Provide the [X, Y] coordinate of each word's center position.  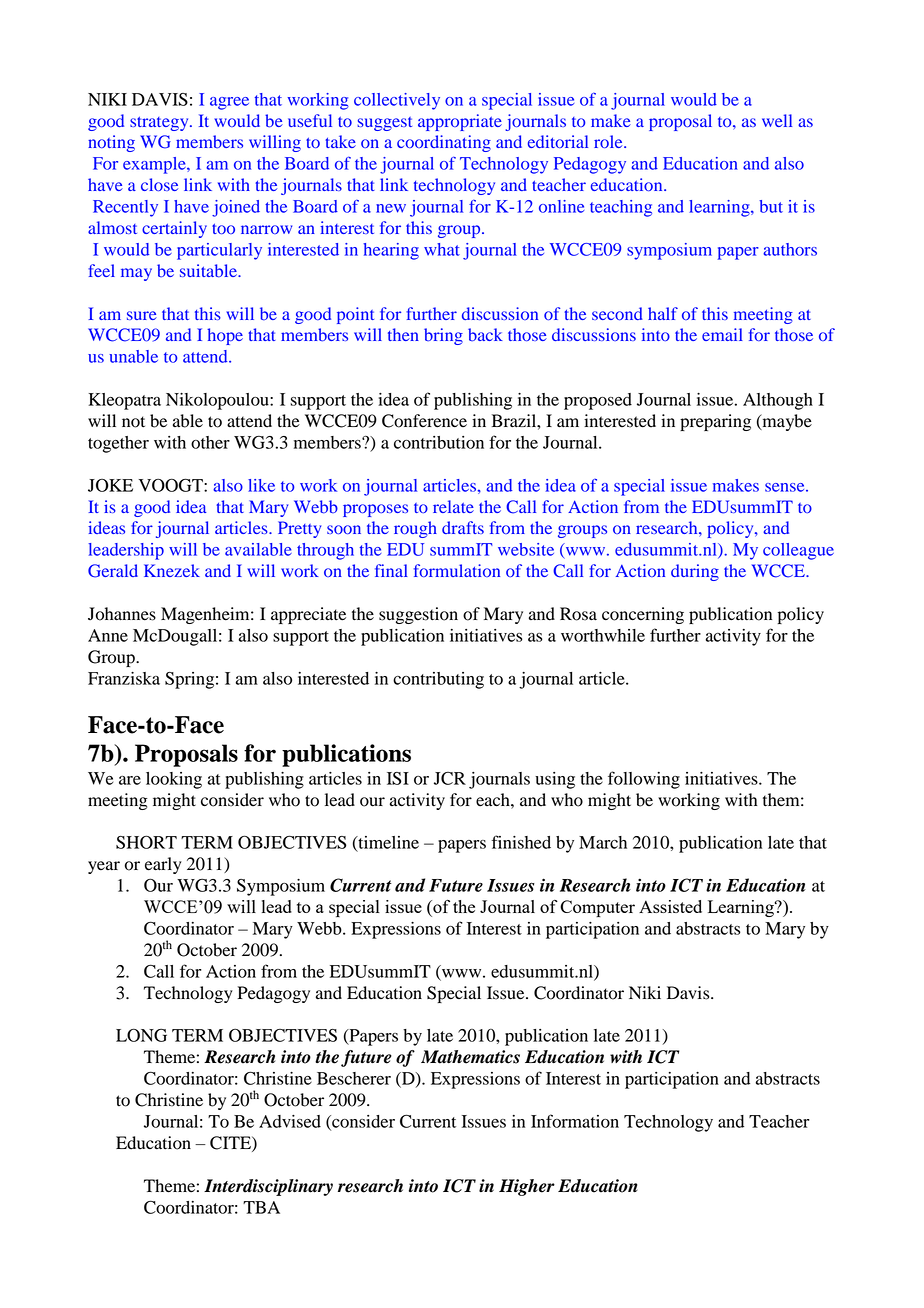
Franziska [124, 678]
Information [575, 1121]
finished [521, 842]
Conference [424, 421]
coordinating [444, 143]
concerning [643, 615]
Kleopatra [124, 401]
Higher [527, 1187]
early [163, 865]
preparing [715, 422]
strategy [160, 123]
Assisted [670, 906]
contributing [438, 680]
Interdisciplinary [268, 1187]
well [777, 120]
